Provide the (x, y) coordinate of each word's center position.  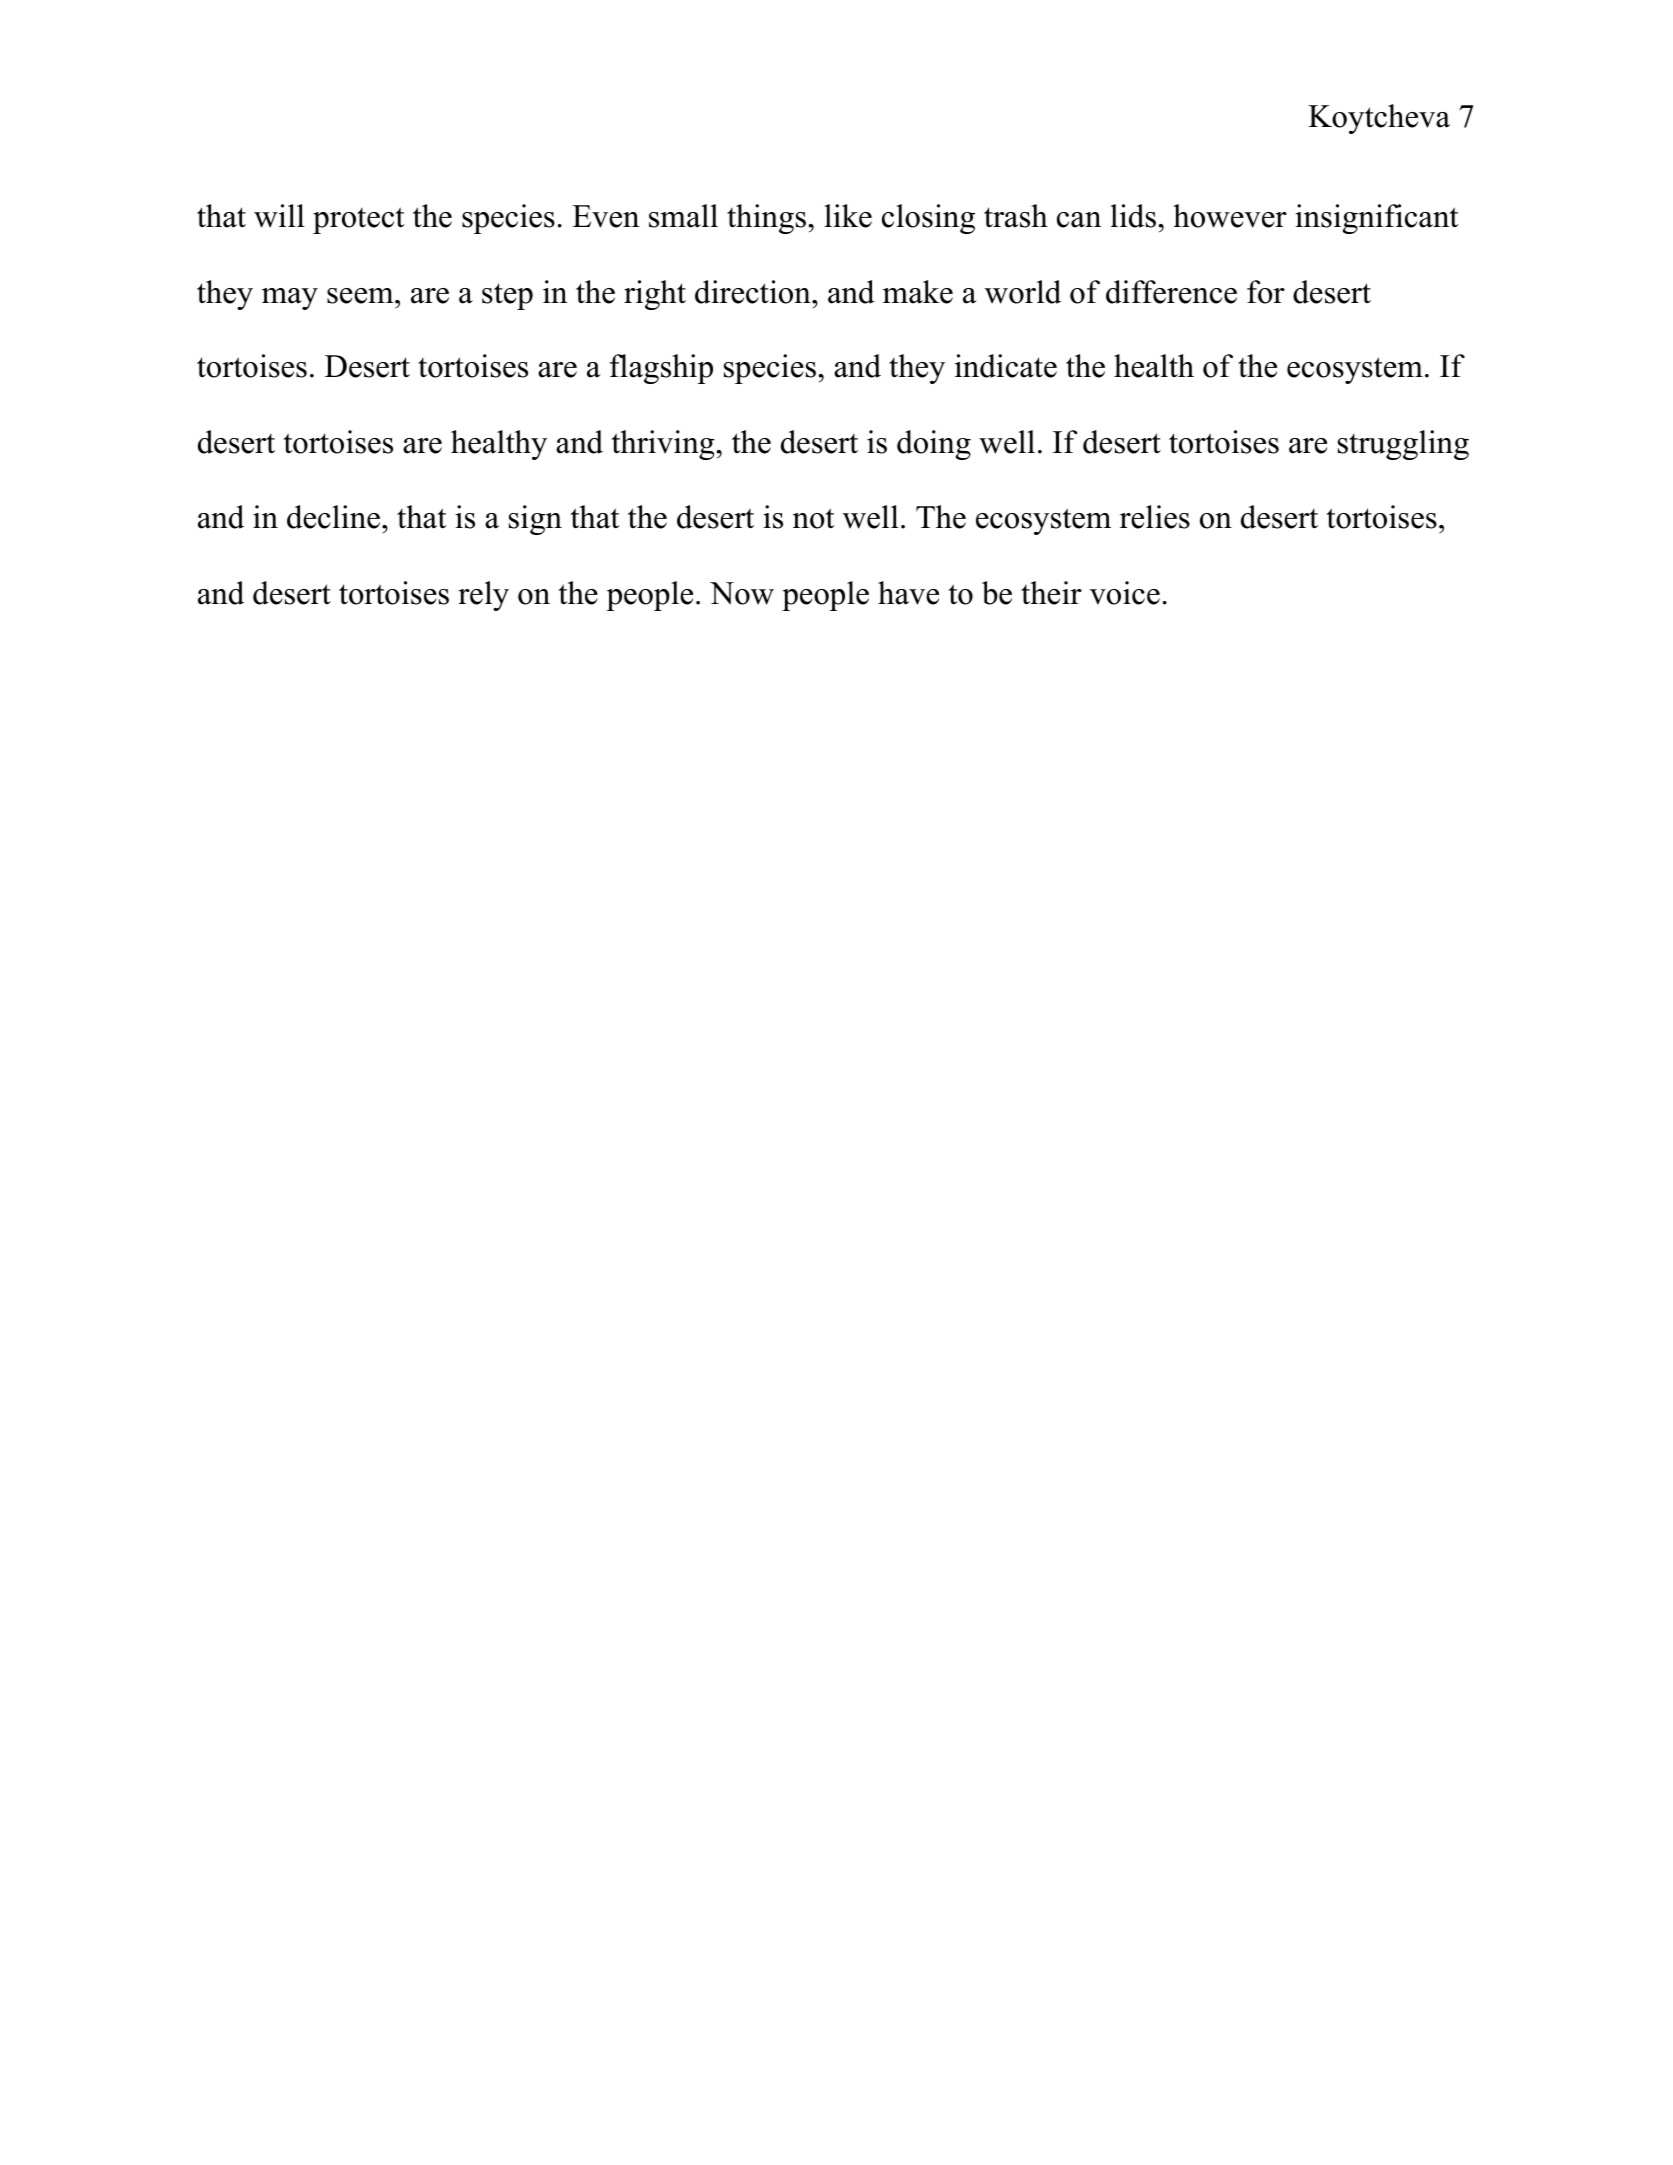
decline (333, 517)
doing (934, 445)
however (1230, 216)
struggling (1403, 445)
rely (483, 596)
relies (1155, 517)
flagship (661, 369)
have (908, 593)
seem (361, 296)
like (848, 216)
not (813, 518)
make (918, 292)
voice (1125, 593)
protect (358, 220)
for (1266, 292)
